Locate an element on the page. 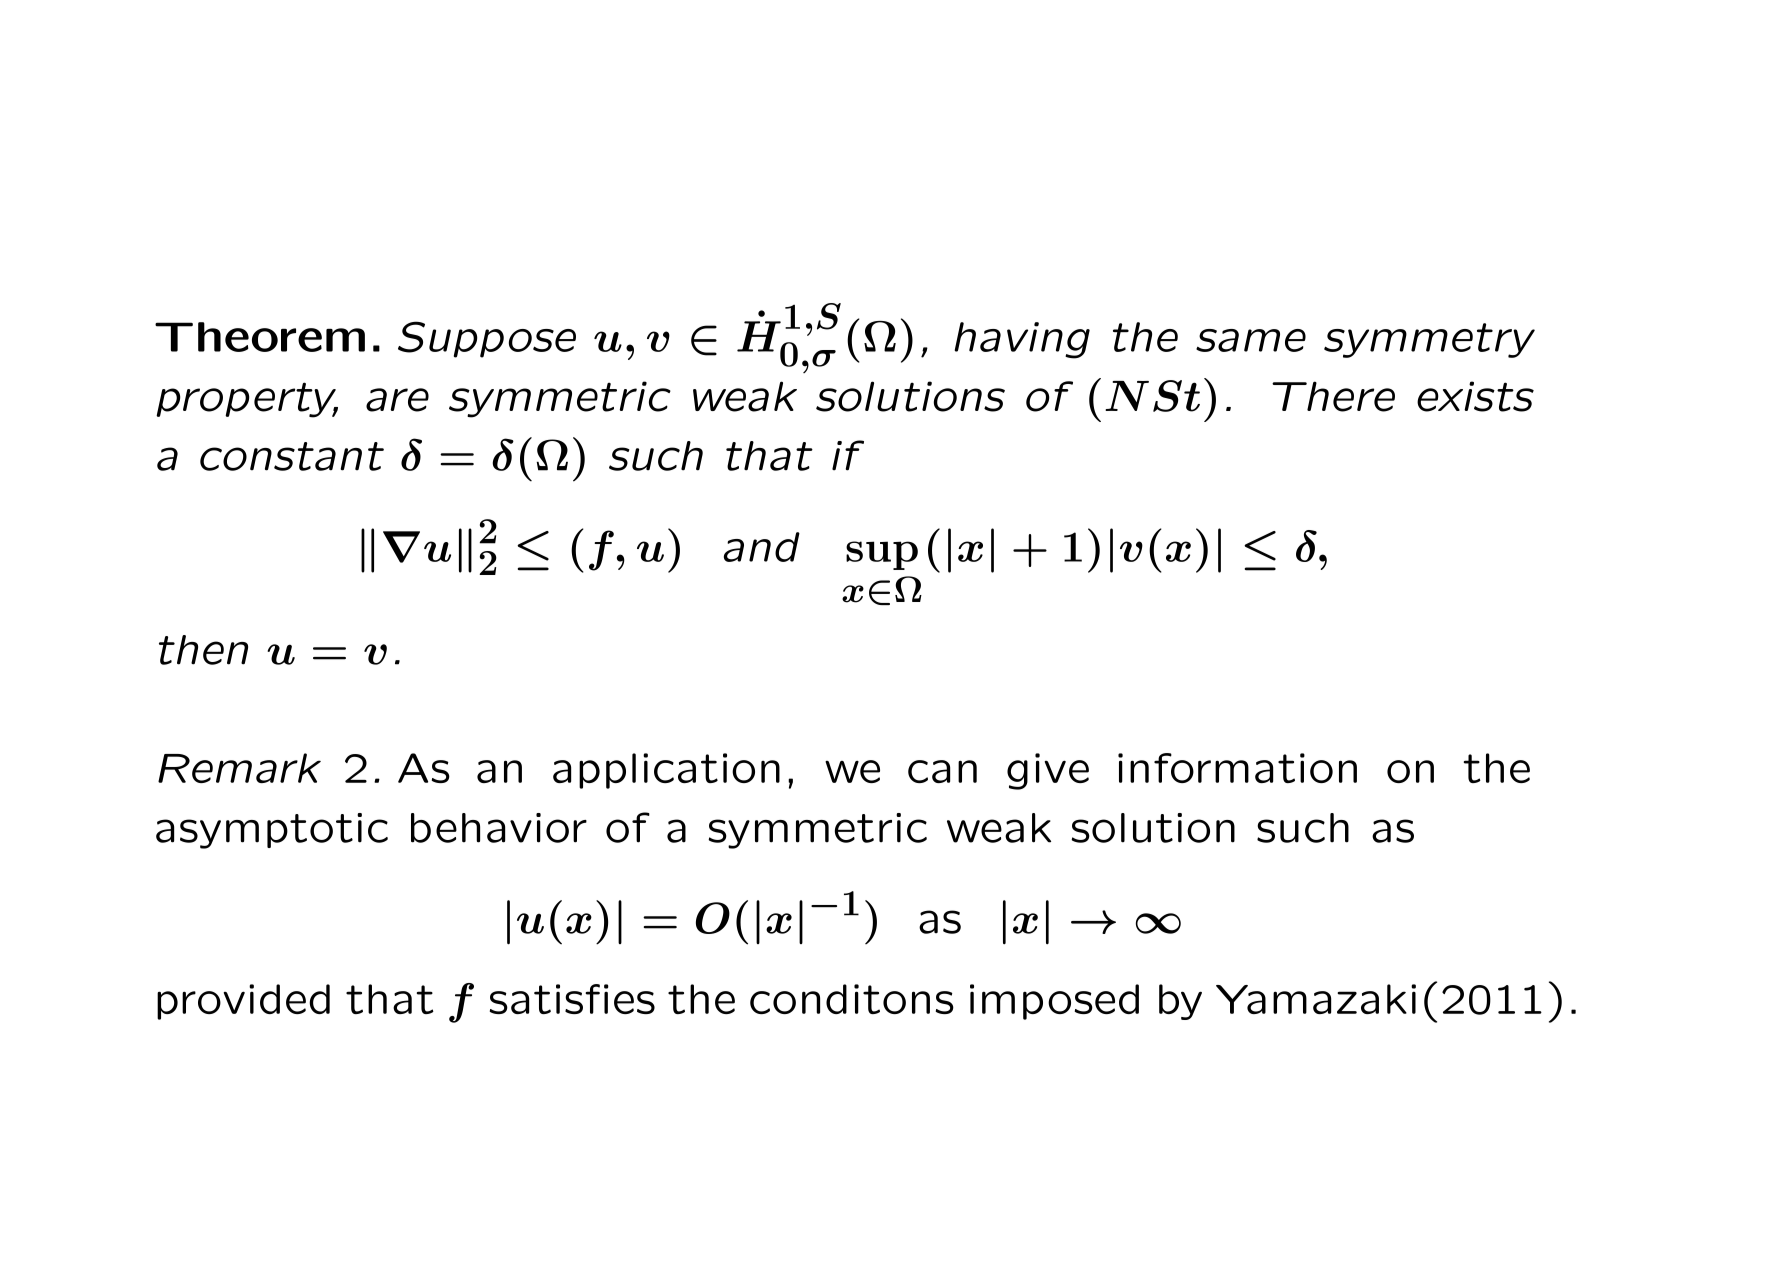 The image size is (1785, 1261). There is located at coordinates (1333, 396).
